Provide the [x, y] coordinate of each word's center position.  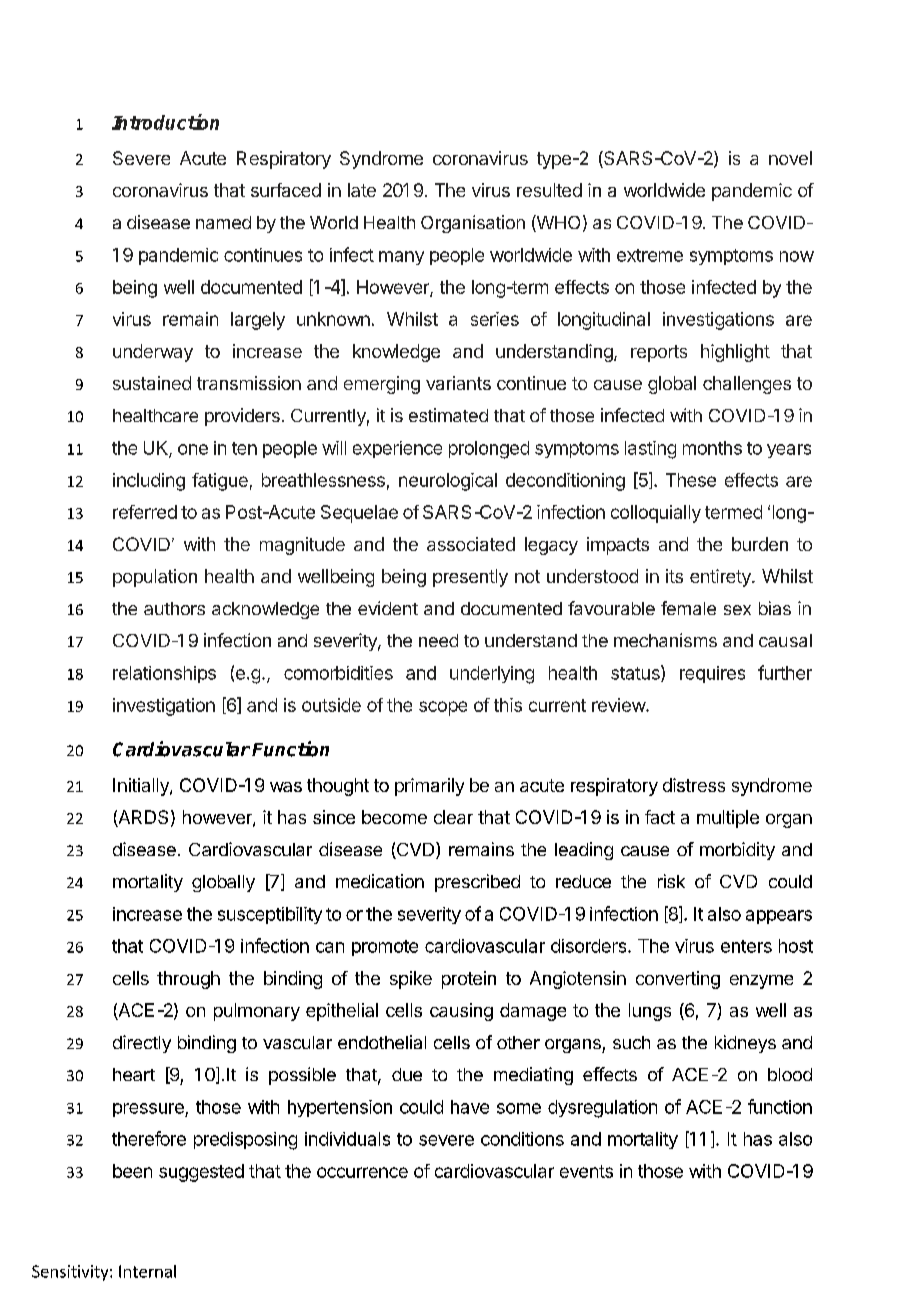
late [362, 190]
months [712, 448]
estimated [448, 415]
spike [411, 980]
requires [712, 674]
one [193, 449]
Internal [147, 1271]
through [188, 980]
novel [790, 158]
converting [678, 980]
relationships [164, 674]
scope [443, 708]
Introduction [165, 122]
